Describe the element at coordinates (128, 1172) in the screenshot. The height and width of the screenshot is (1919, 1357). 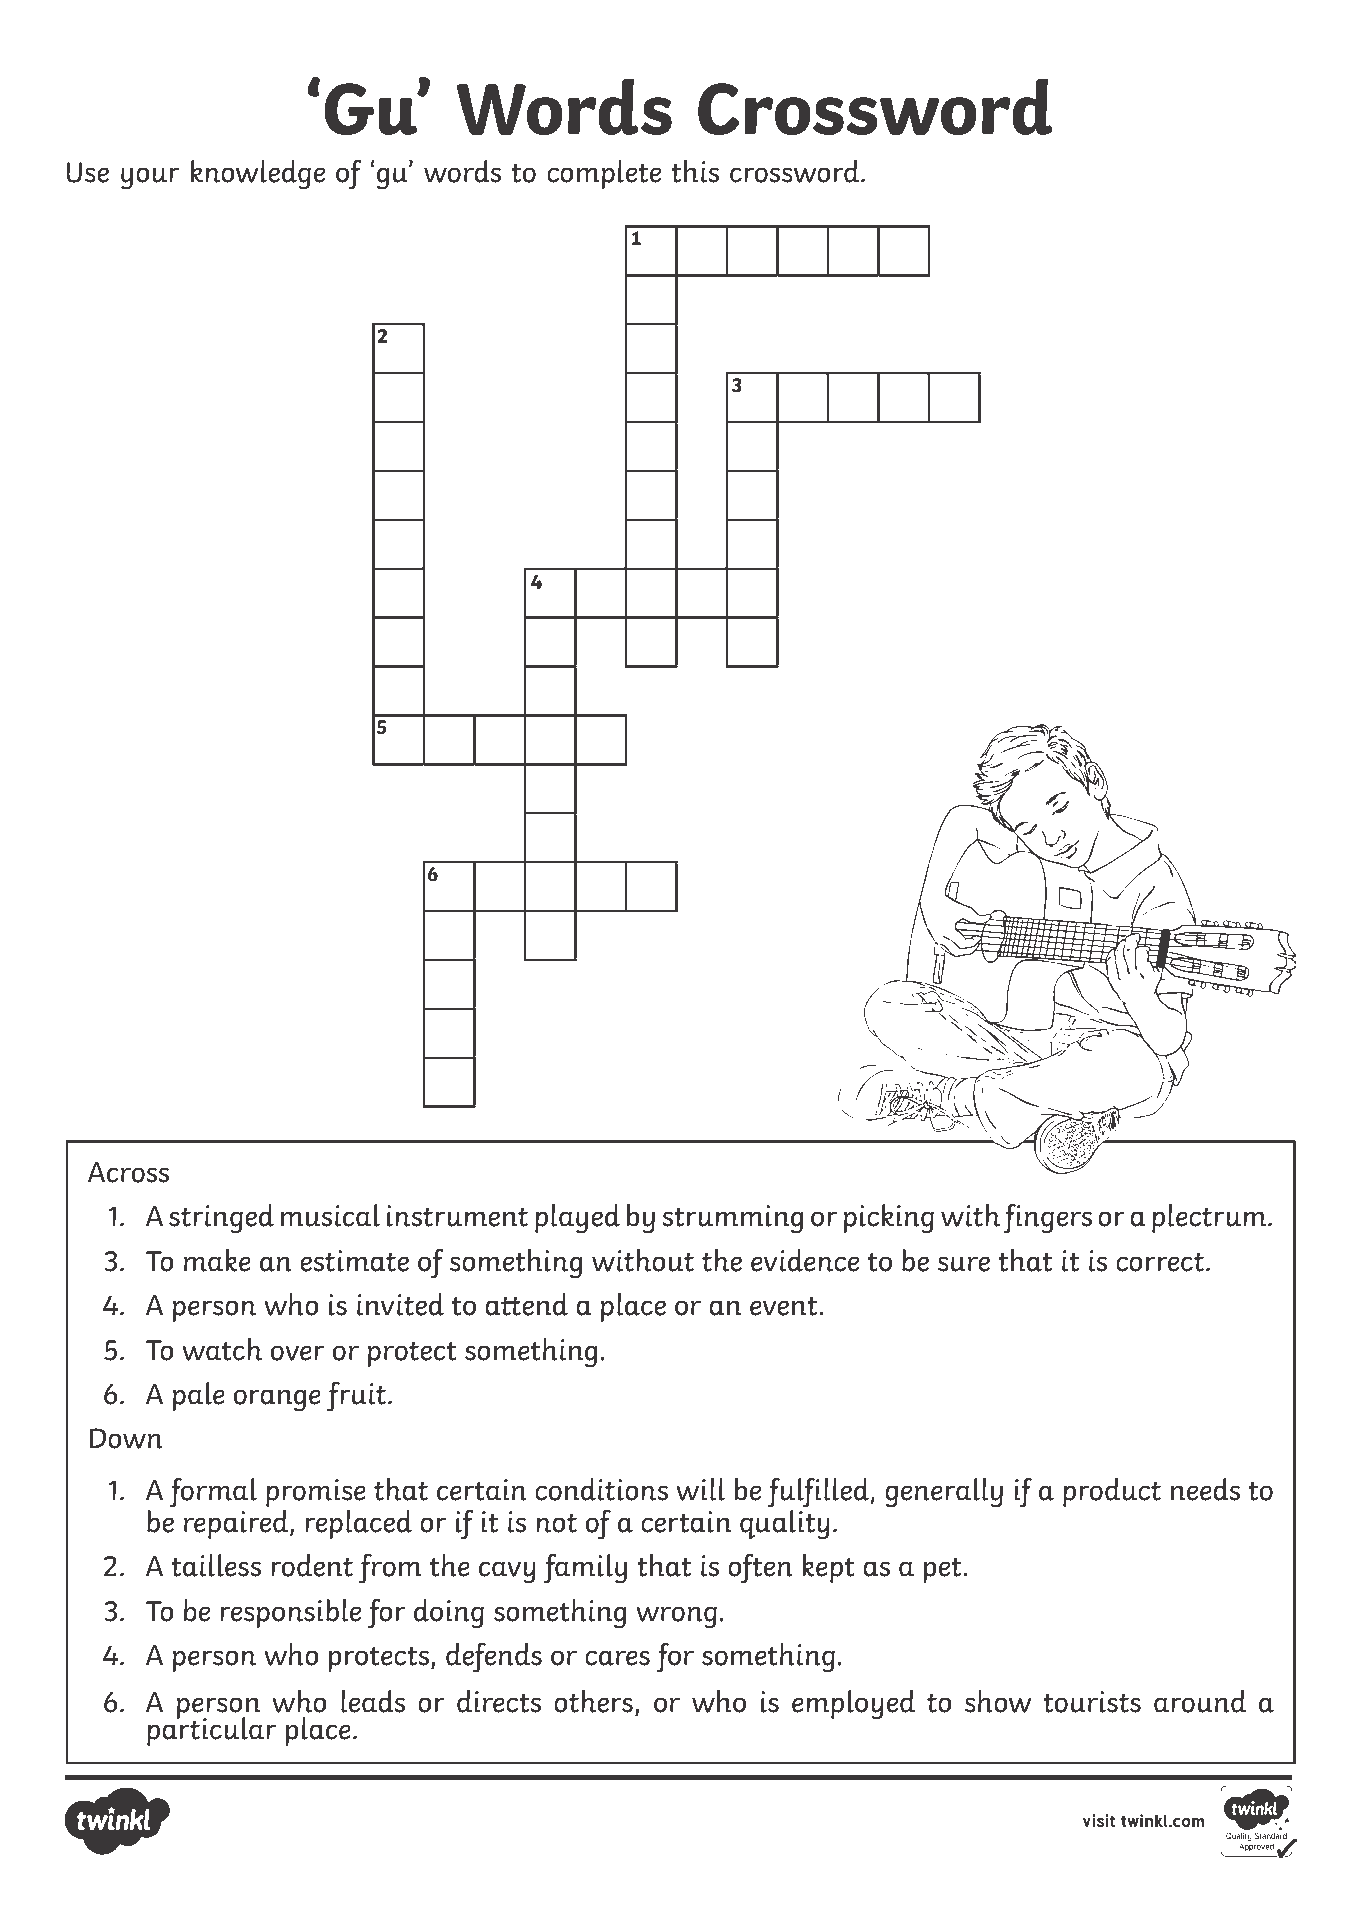
I see `Across` at that location.
